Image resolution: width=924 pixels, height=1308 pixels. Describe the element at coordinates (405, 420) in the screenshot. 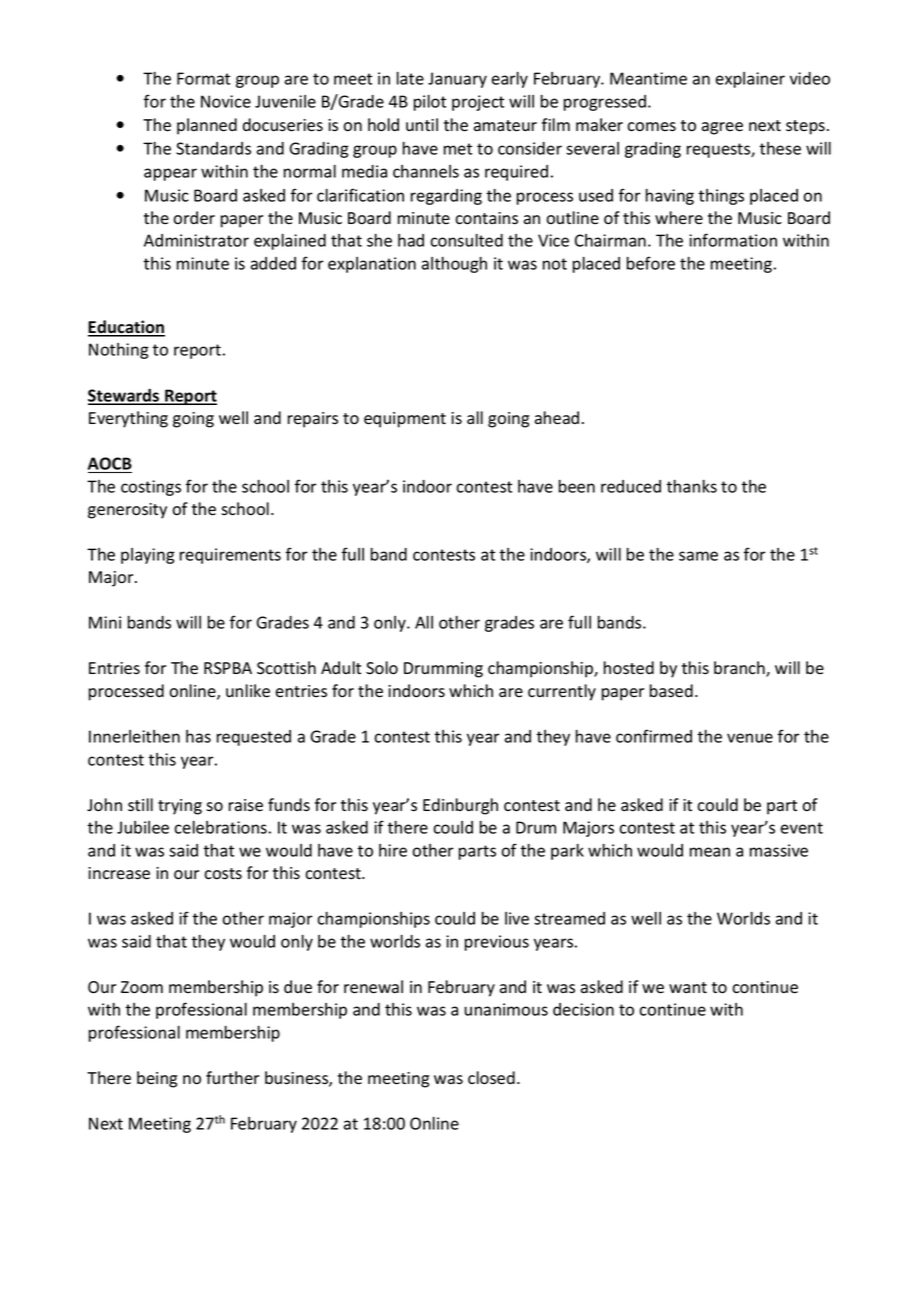

I see `equipment` at that location.
